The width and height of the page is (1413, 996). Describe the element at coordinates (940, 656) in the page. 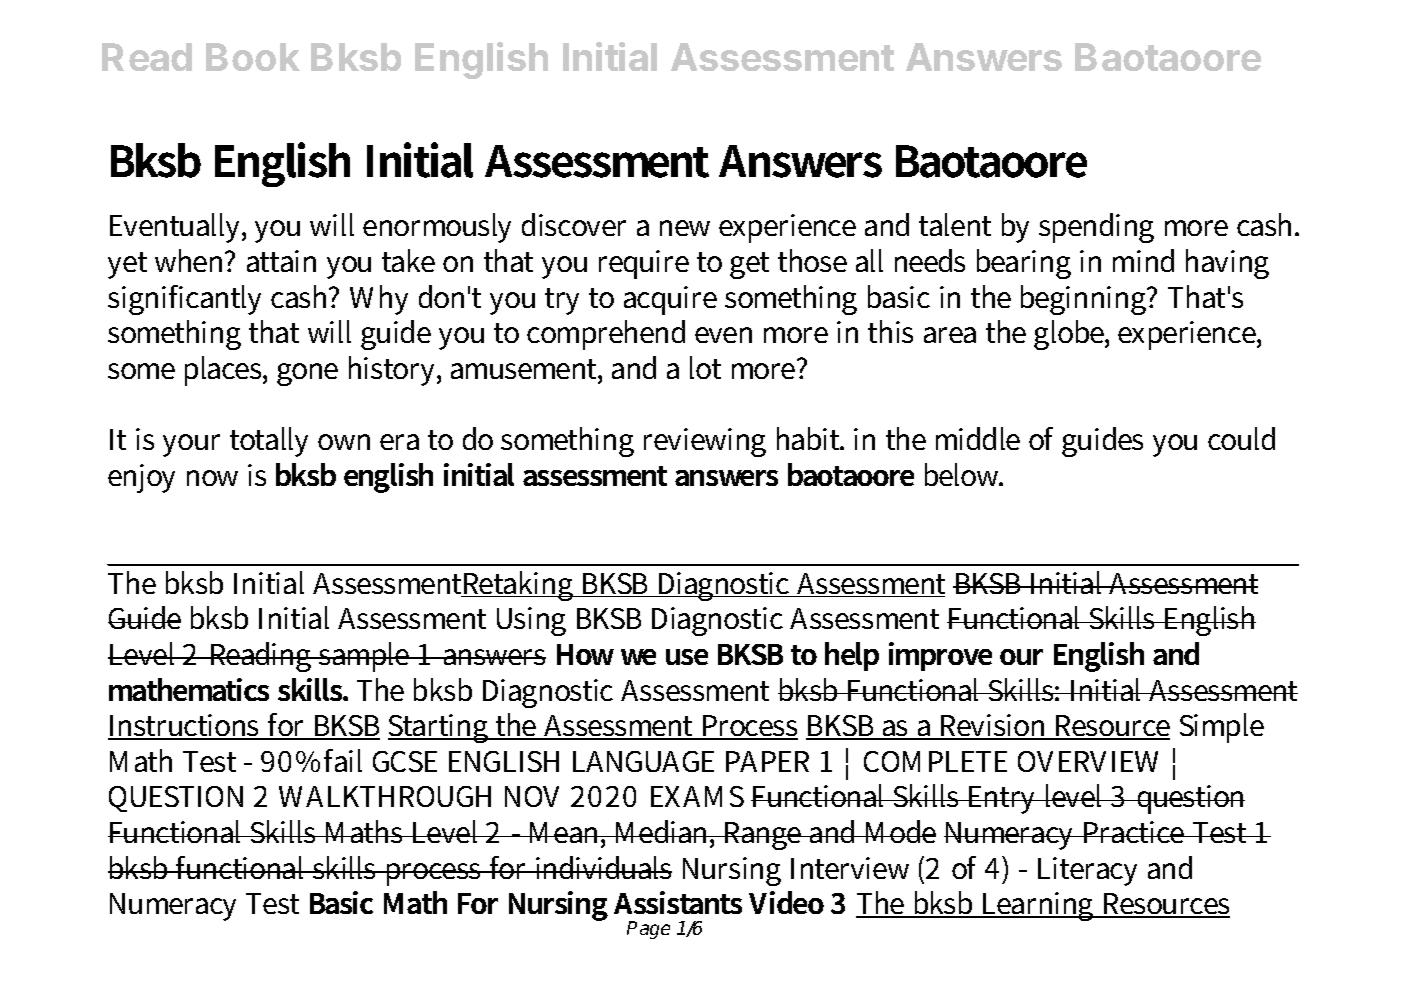

I see `improve` at that location.
